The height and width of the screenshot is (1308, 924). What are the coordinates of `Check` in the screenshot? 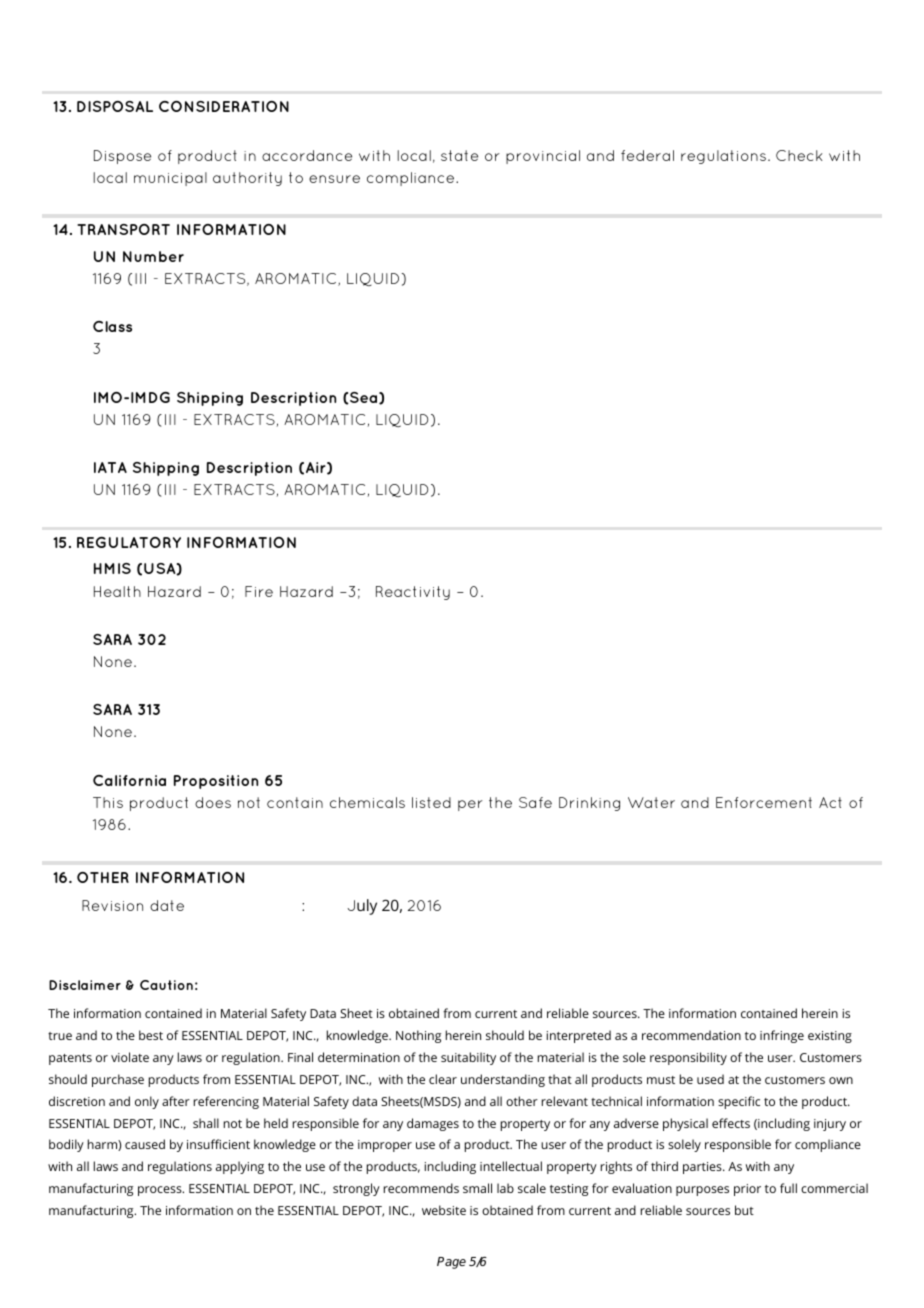 It's located at (799, 155).
